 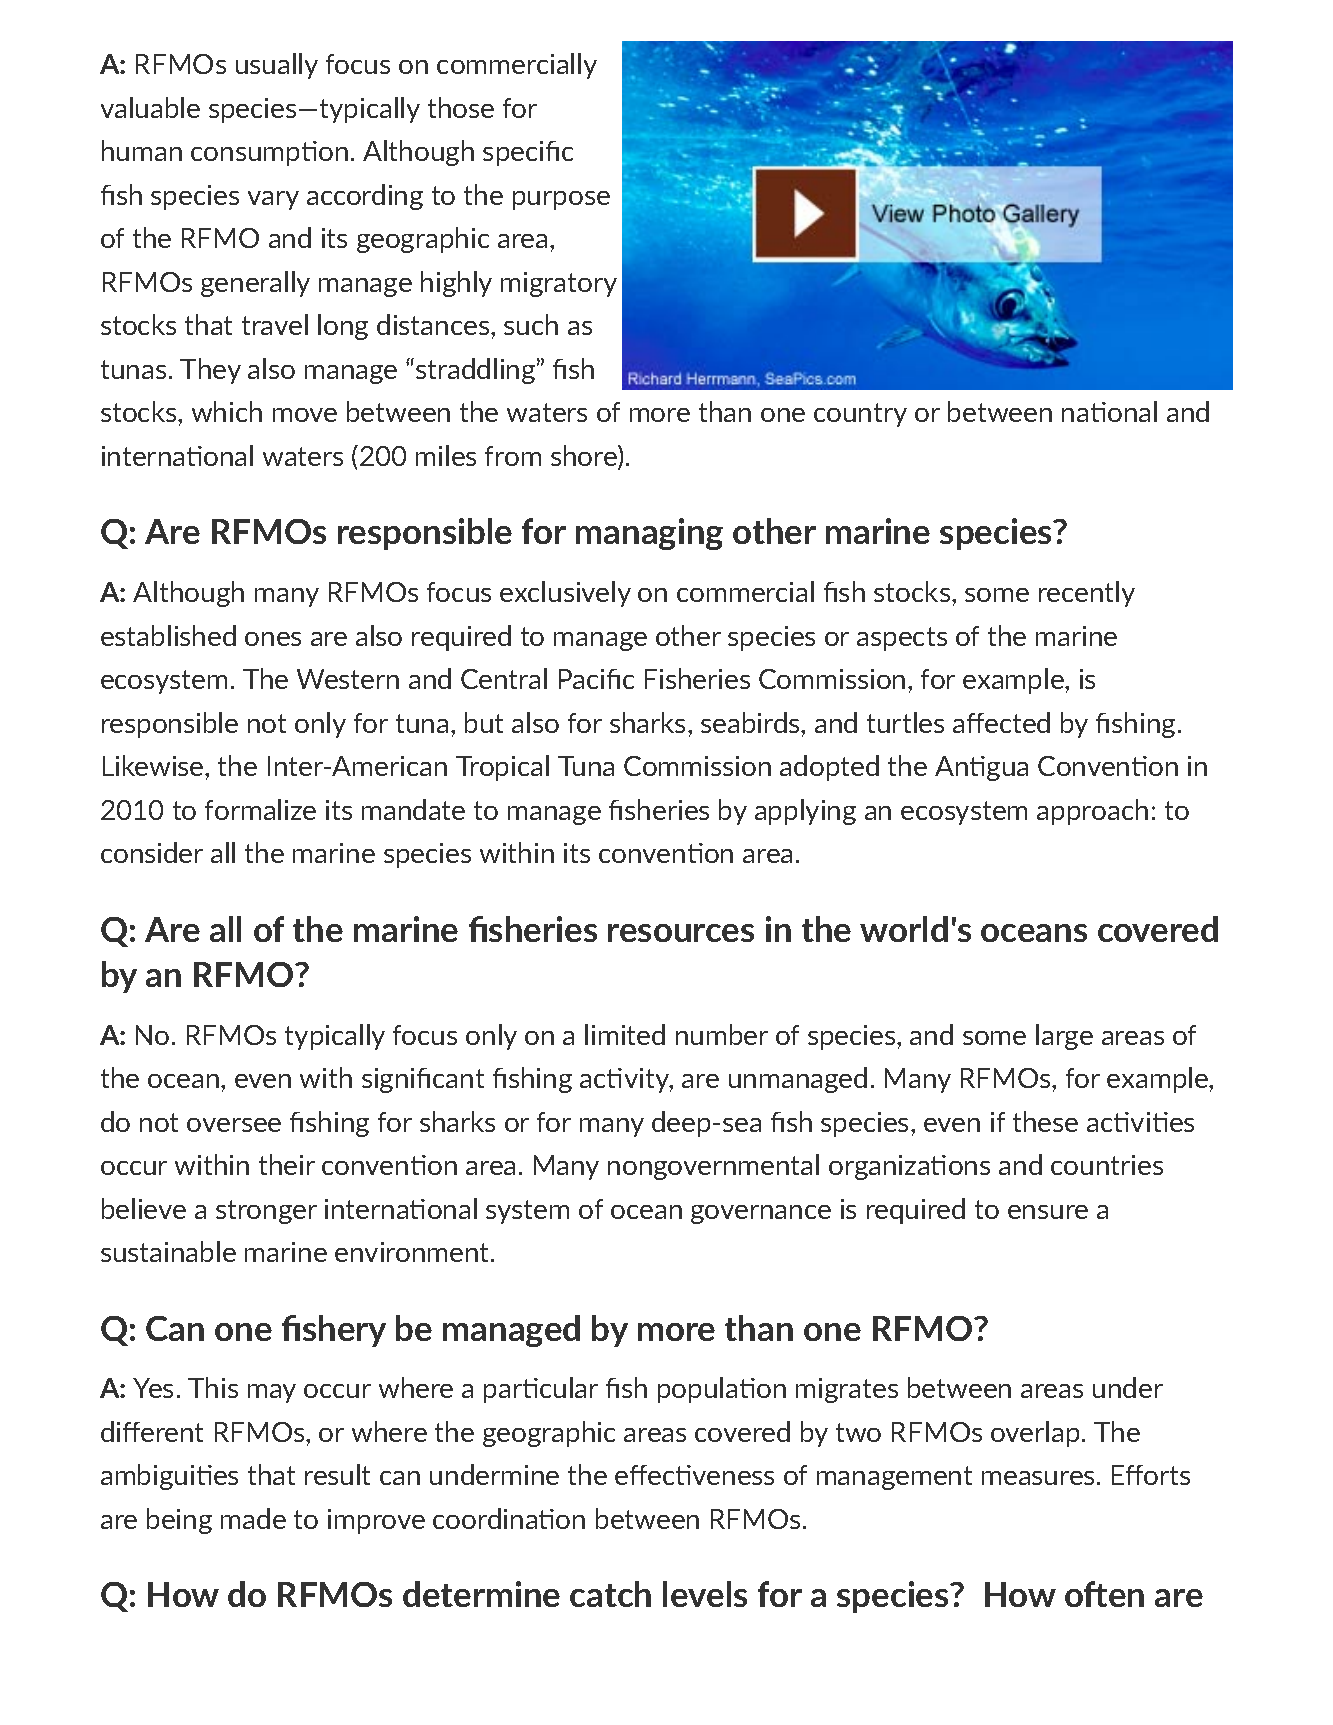 I want to click on made, so click(x=253, y=1518).
